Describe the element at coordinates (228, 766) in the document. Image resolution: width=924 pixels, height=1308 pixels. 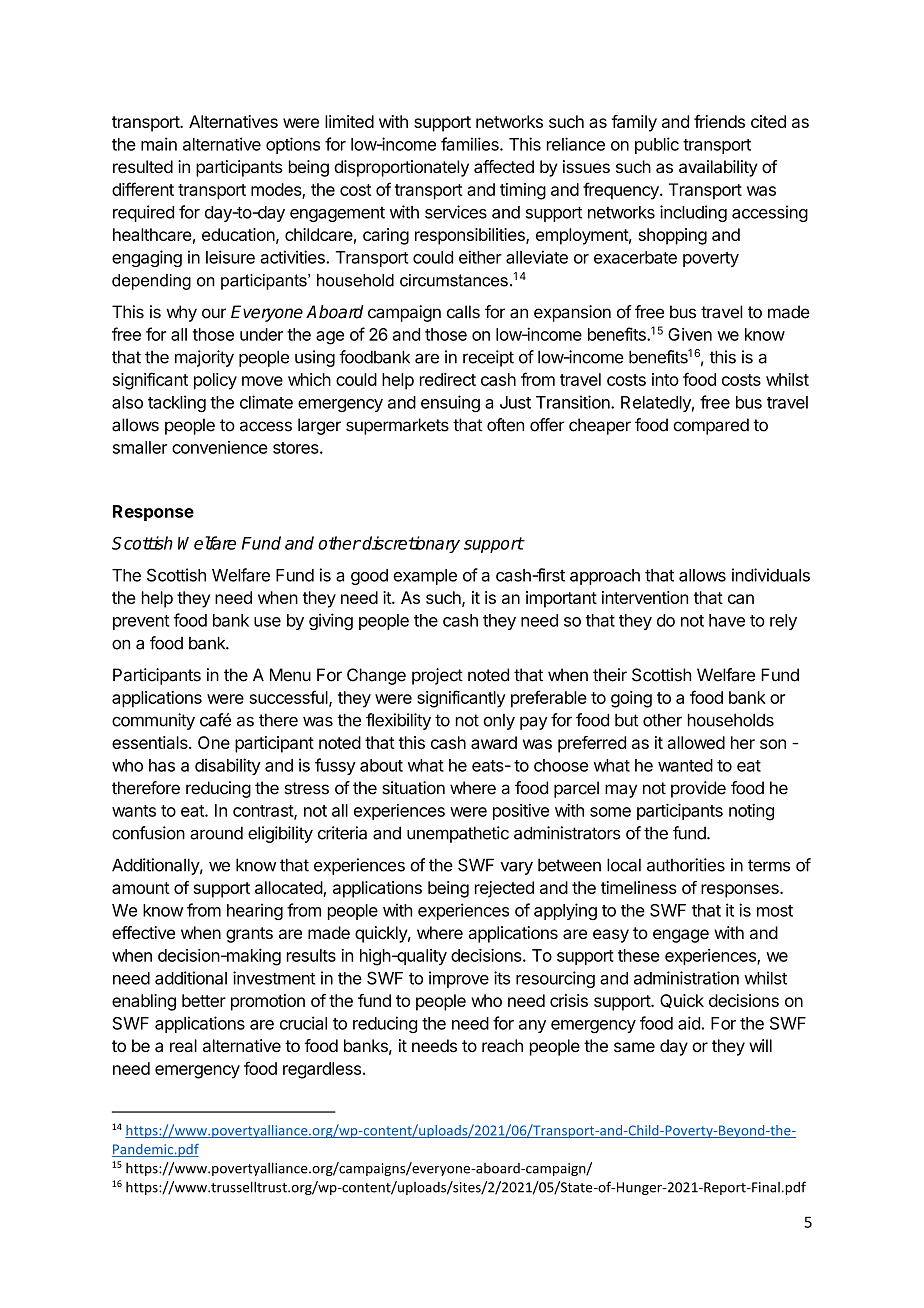
I see `disability` at that location.
